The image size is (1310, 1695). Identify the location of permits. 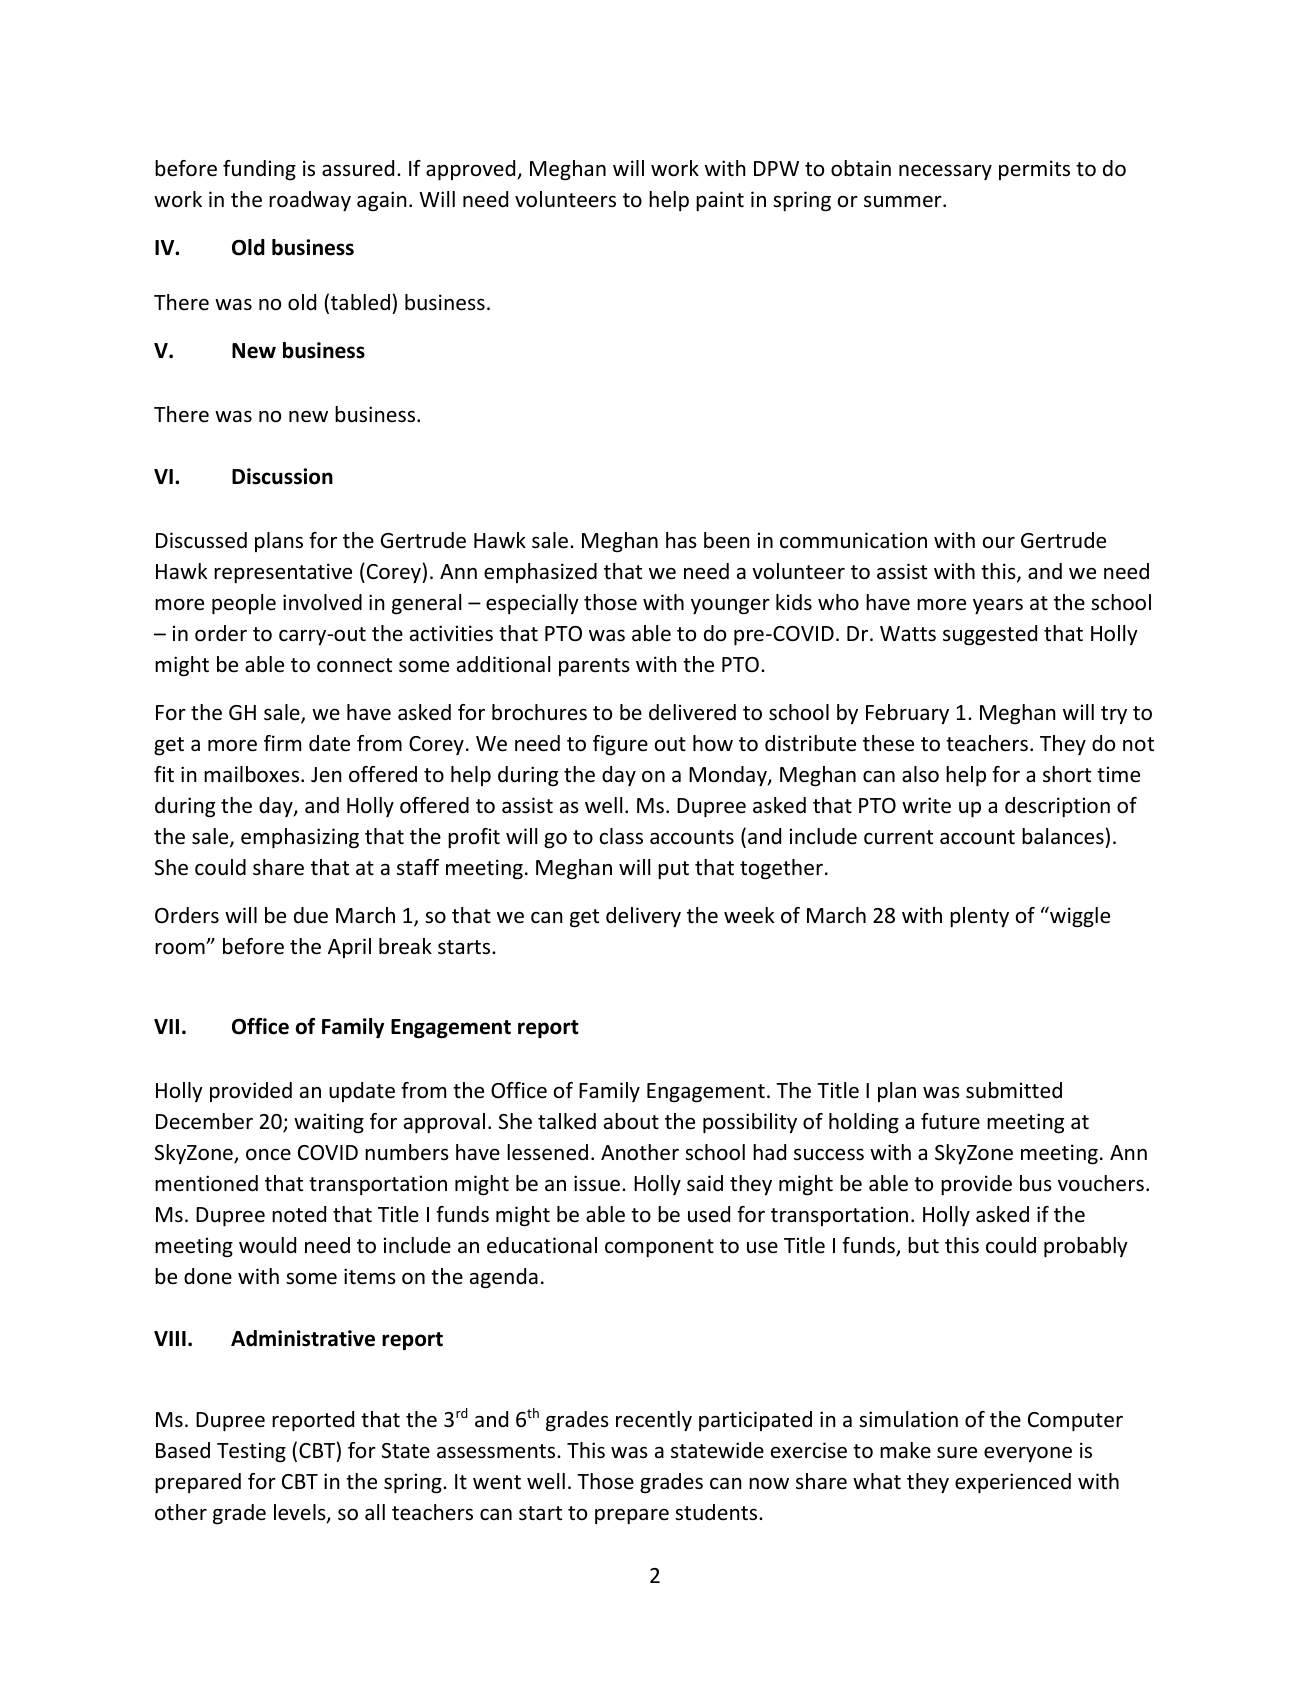
(1034, 170).
